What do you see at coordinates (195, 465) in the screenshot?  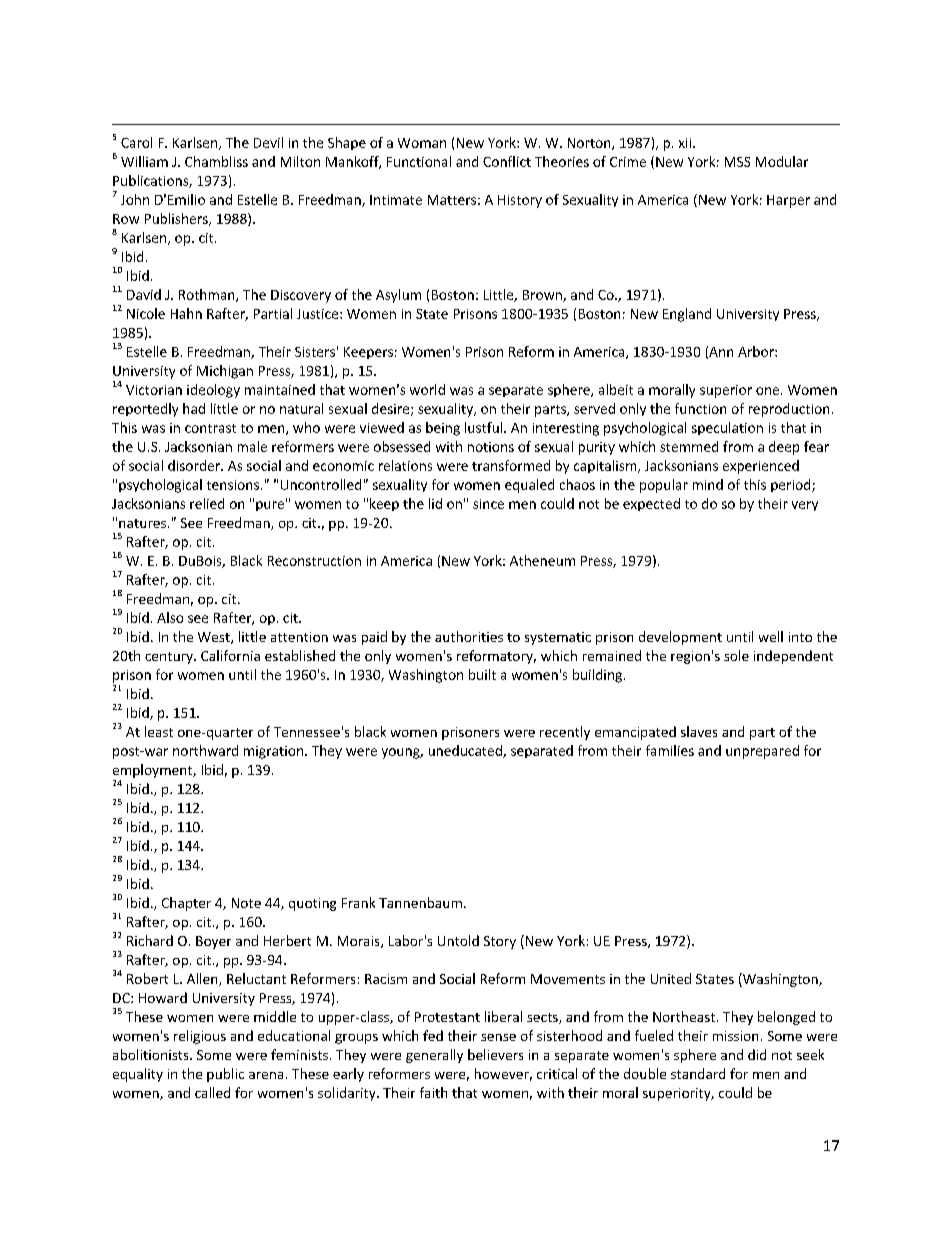 I see `disorder` at bounding box center [195, 465].
